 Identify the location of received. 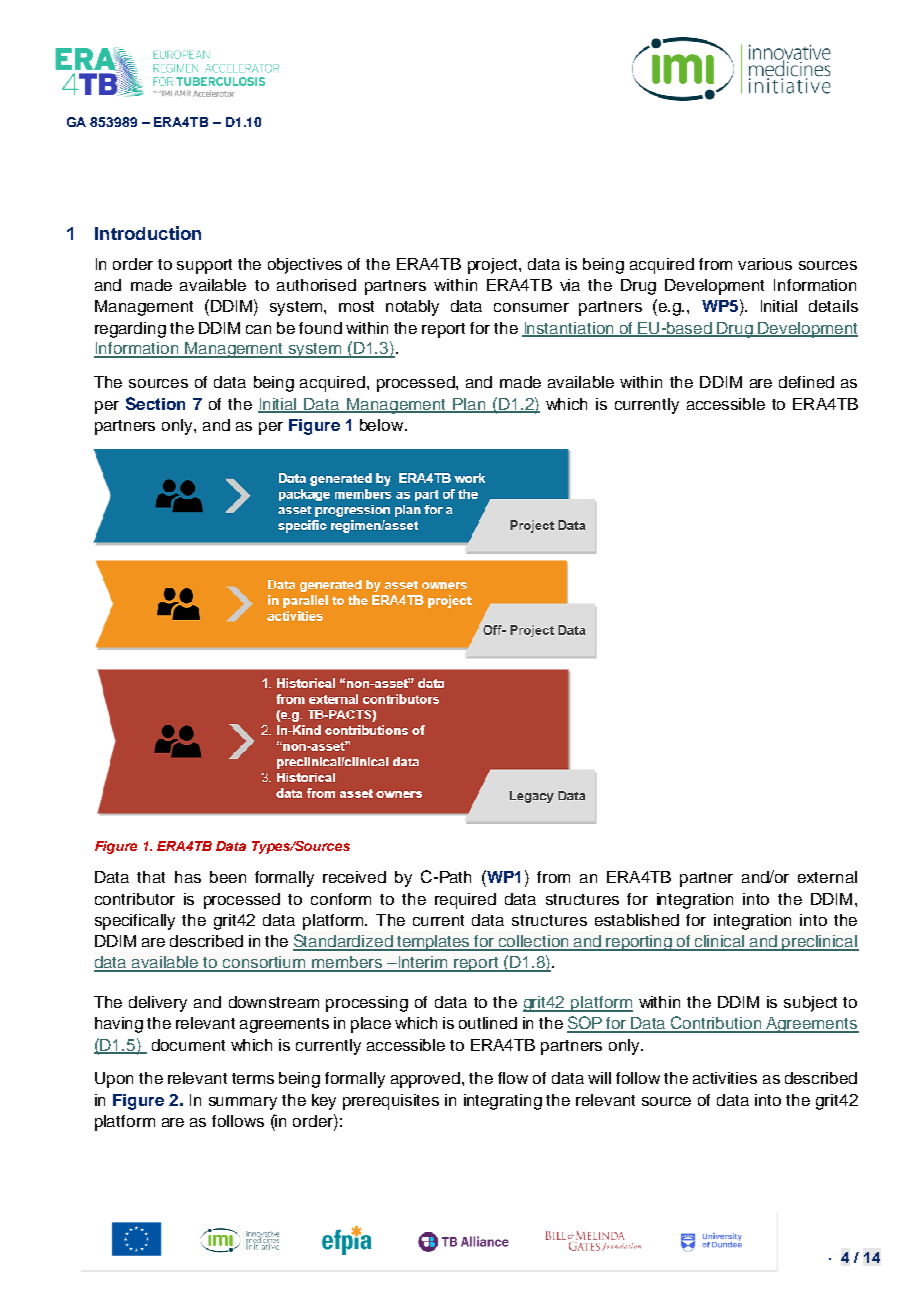
(354, 877).
